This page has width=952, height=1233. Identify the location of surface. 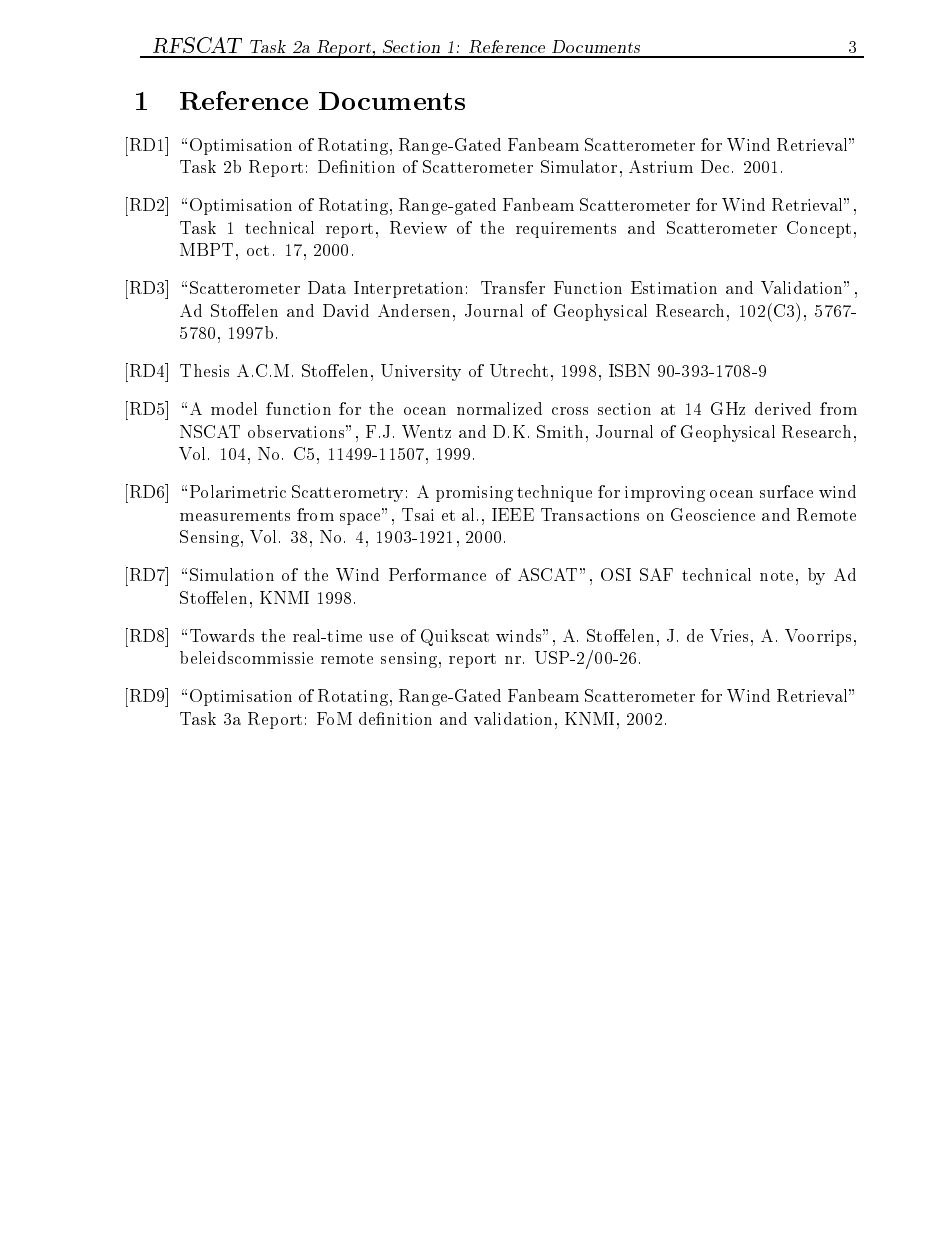
(786, 491).
